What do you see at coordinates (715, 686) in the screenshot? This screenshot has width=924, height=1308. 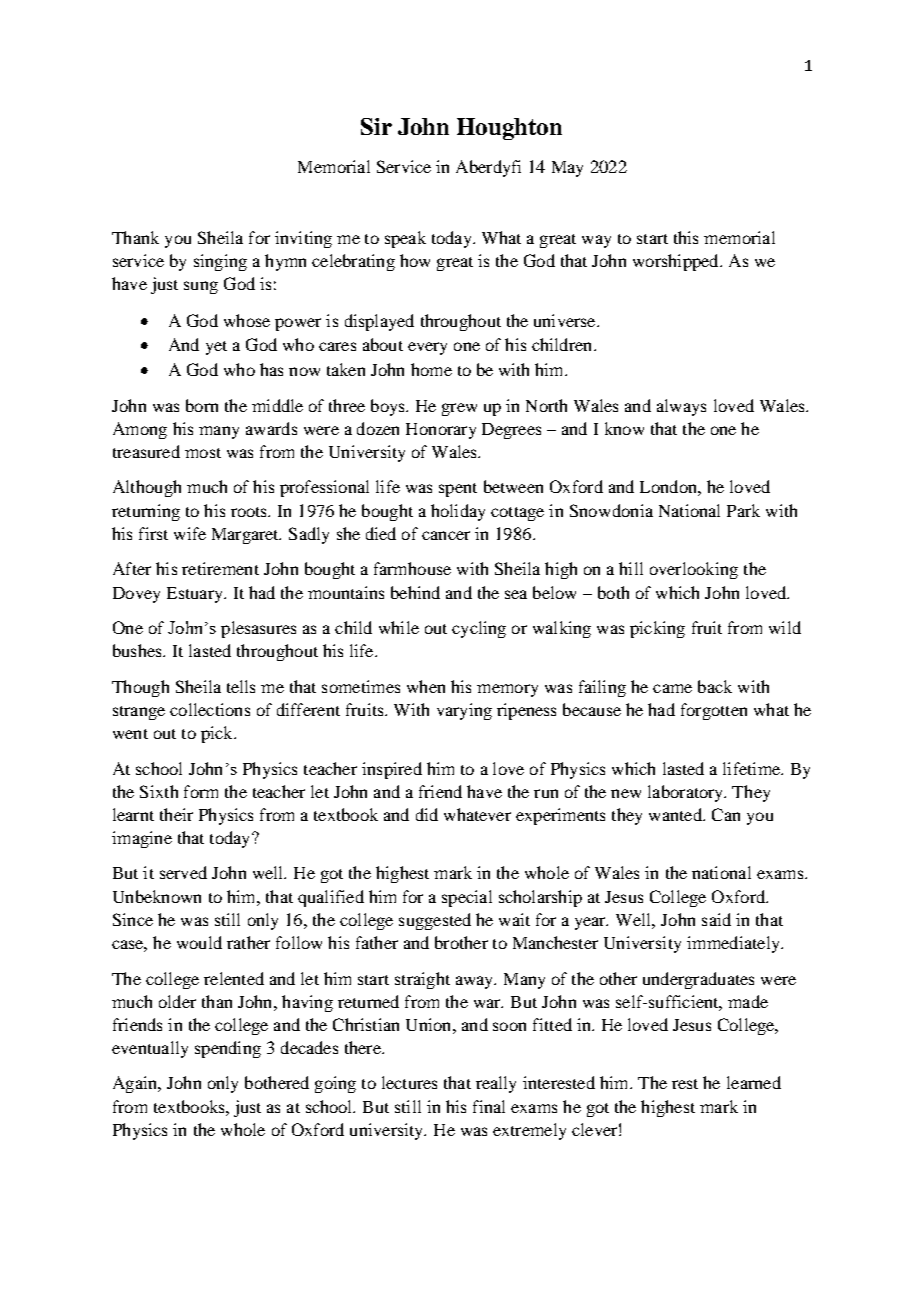 I see `back` at bounding box center [715, 686].
